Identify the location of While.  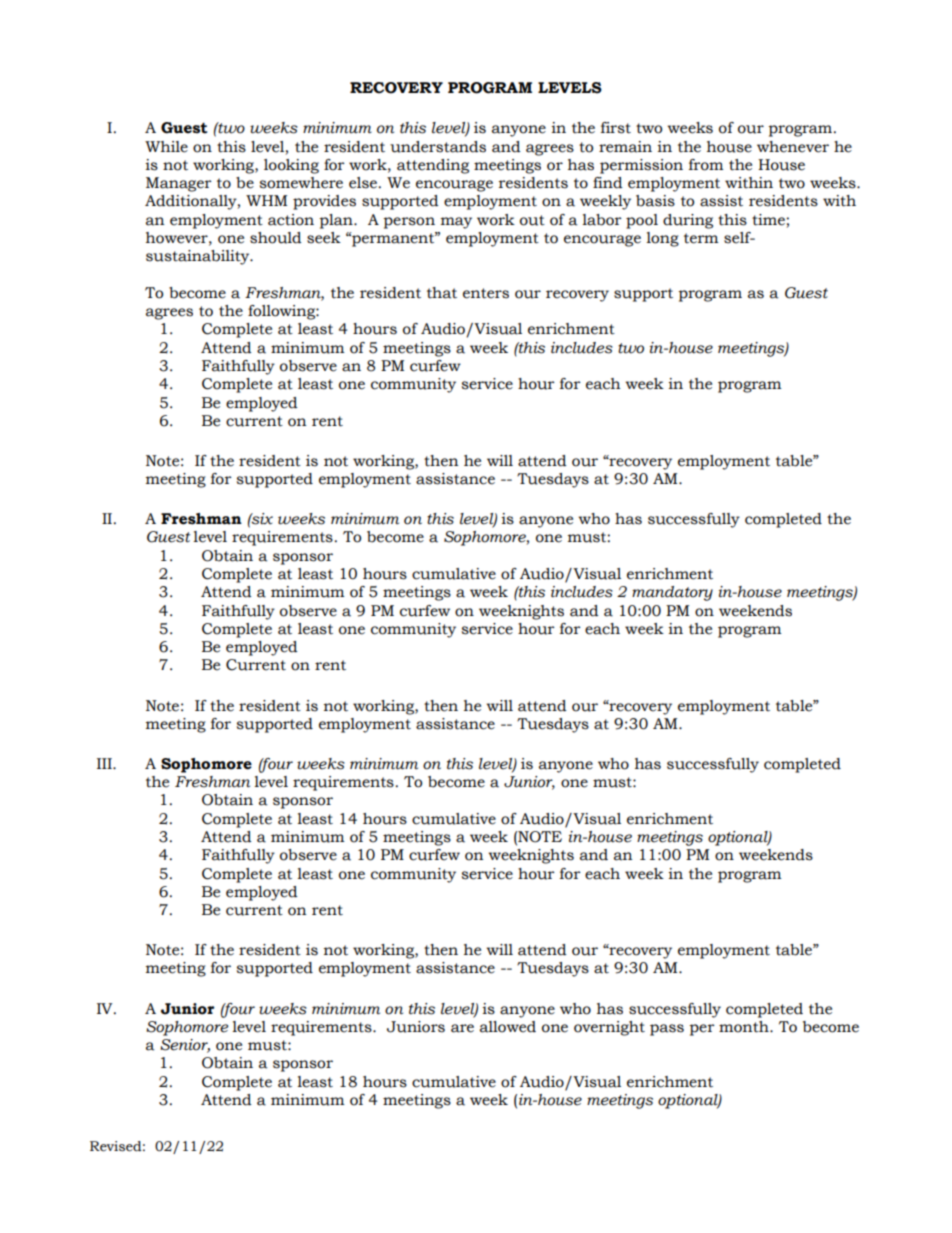
(166, 147).
